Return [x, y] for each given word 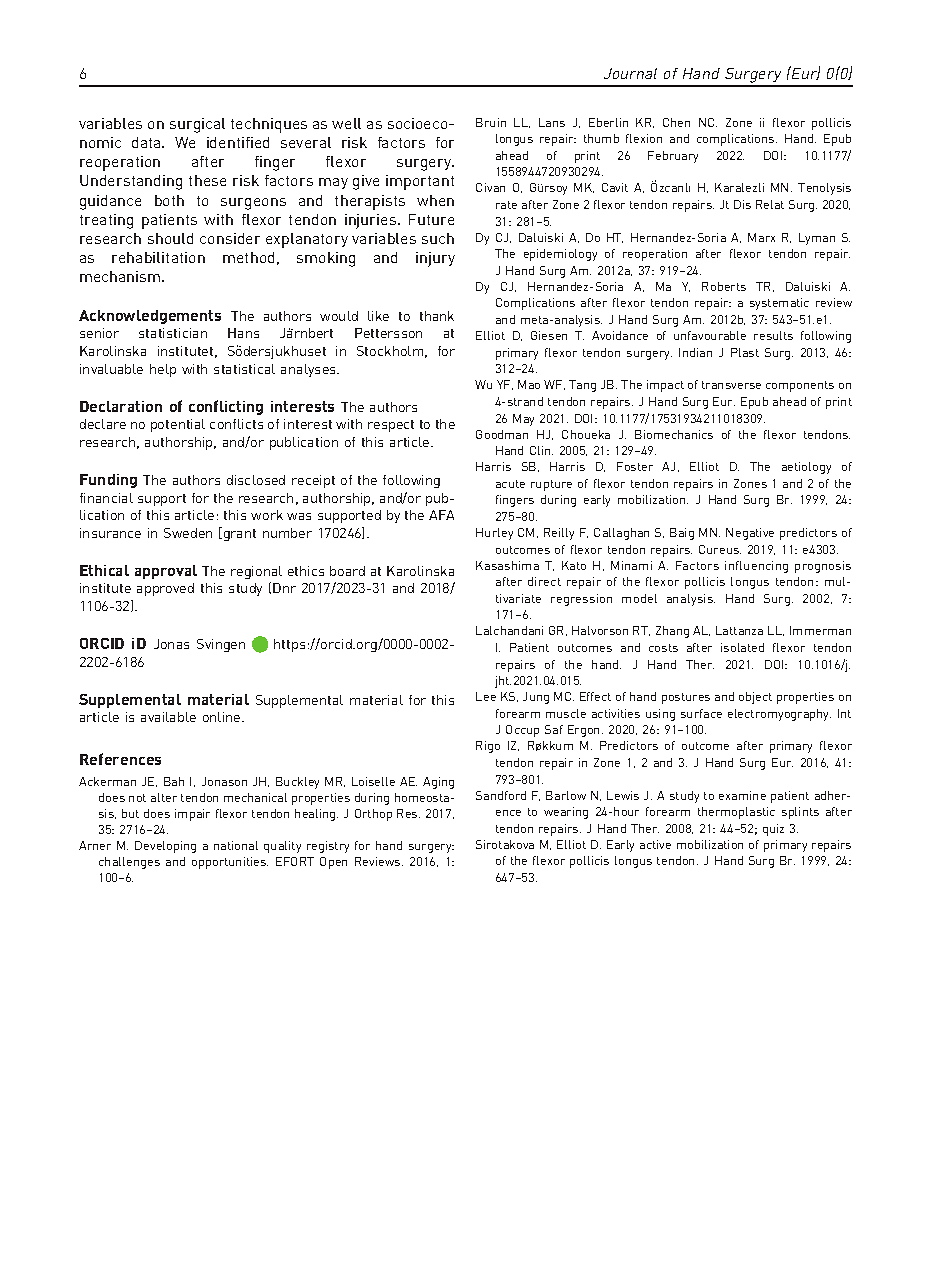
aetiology [806, 468]
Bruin [491, 122]
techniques [269, 125]
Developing [165, 847]
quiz [773, 830]
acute [510, 484]
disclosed [256, 480]
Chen [676, 122]
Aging [438, 783]
